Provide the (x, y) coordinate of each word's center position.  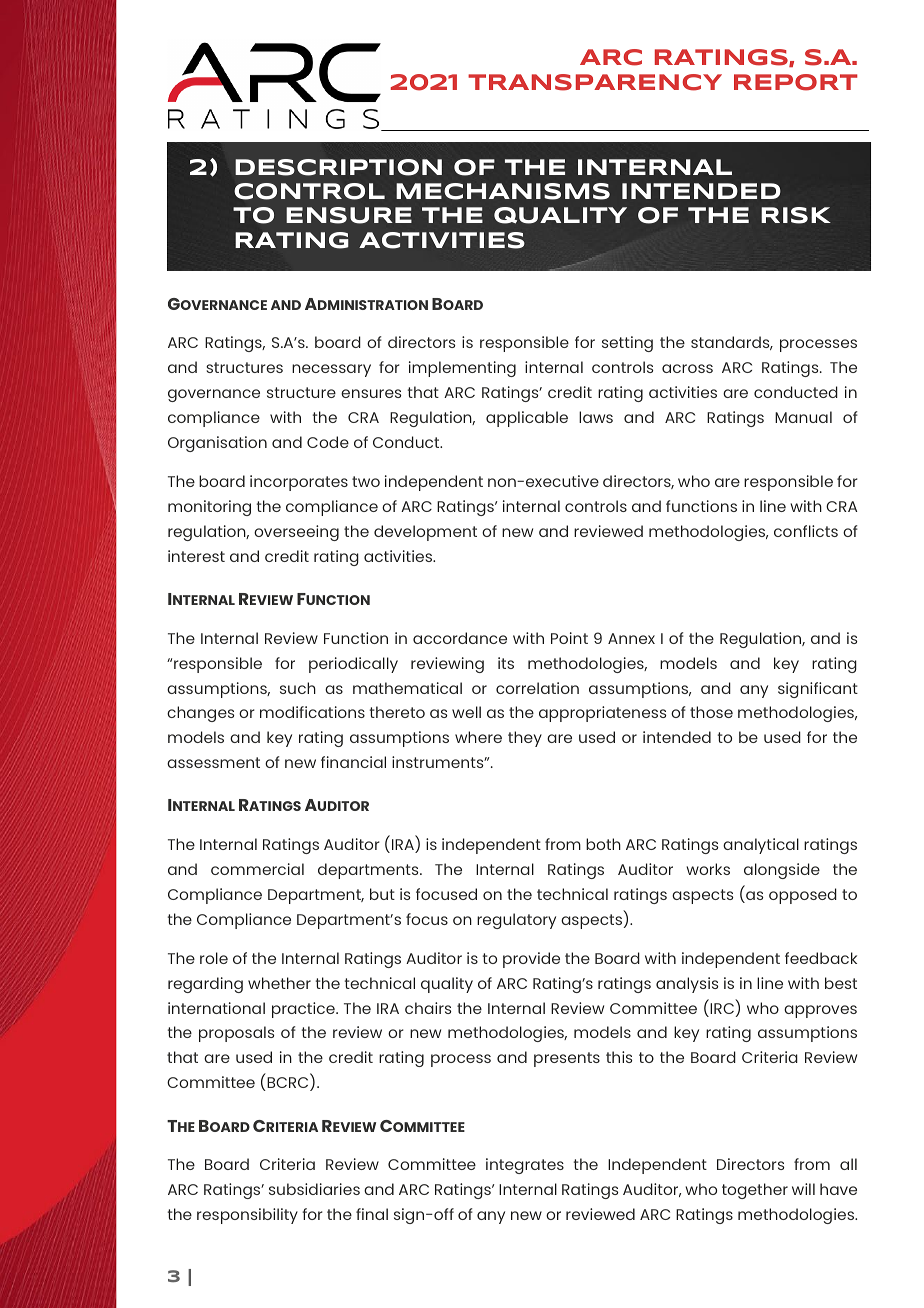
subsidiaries (314, 1189)
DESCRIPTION (338, 167)
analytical (761, 846)
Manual (803, 417)
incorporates (299, 483)
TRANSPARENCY (595, 82)
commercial (257, 869)
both (603, 844)
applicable (527, 419)
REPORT (796, 82)
